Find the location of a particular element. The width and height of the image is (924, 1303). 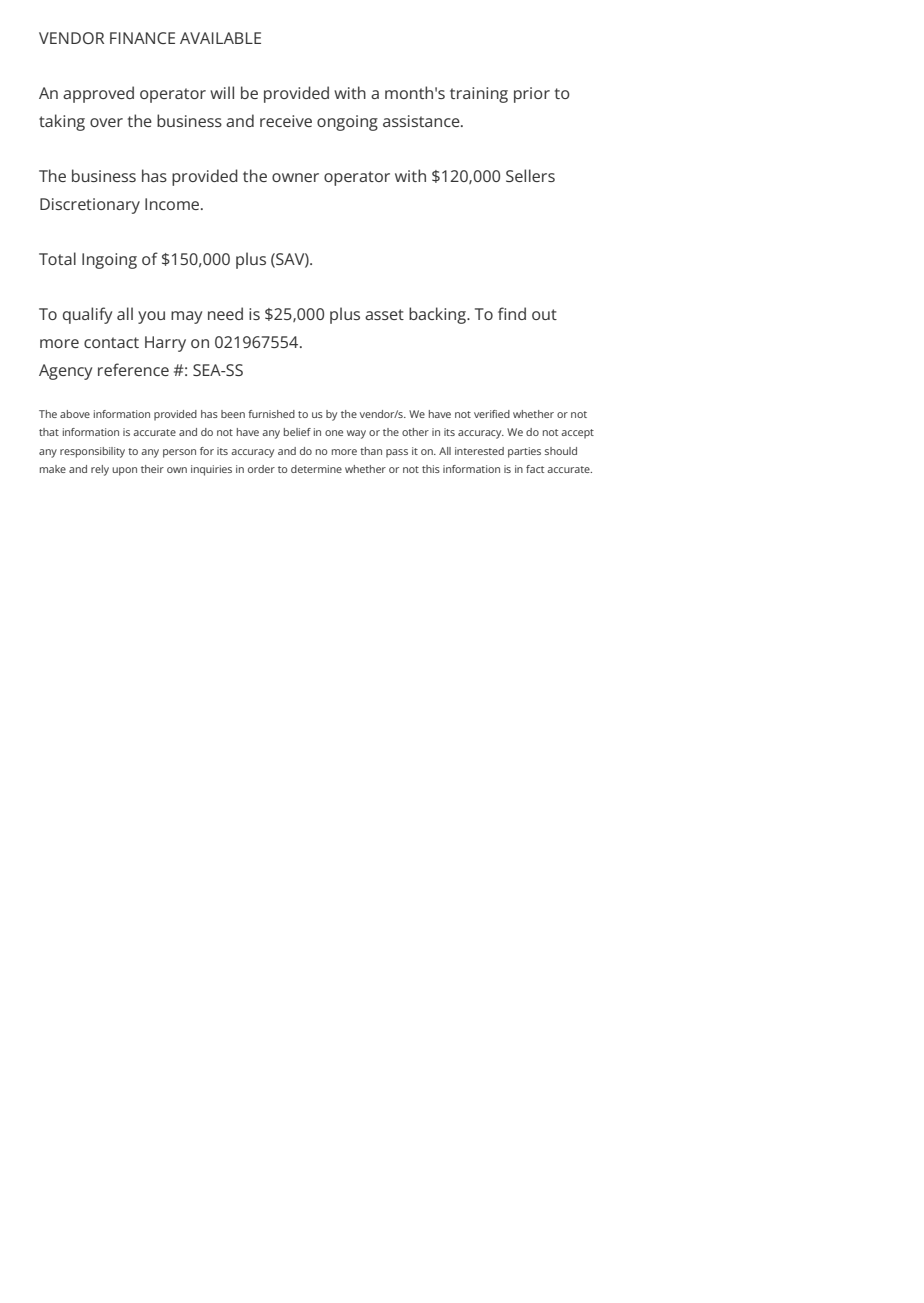

FINANCE is located at coordinates (142, 38).
